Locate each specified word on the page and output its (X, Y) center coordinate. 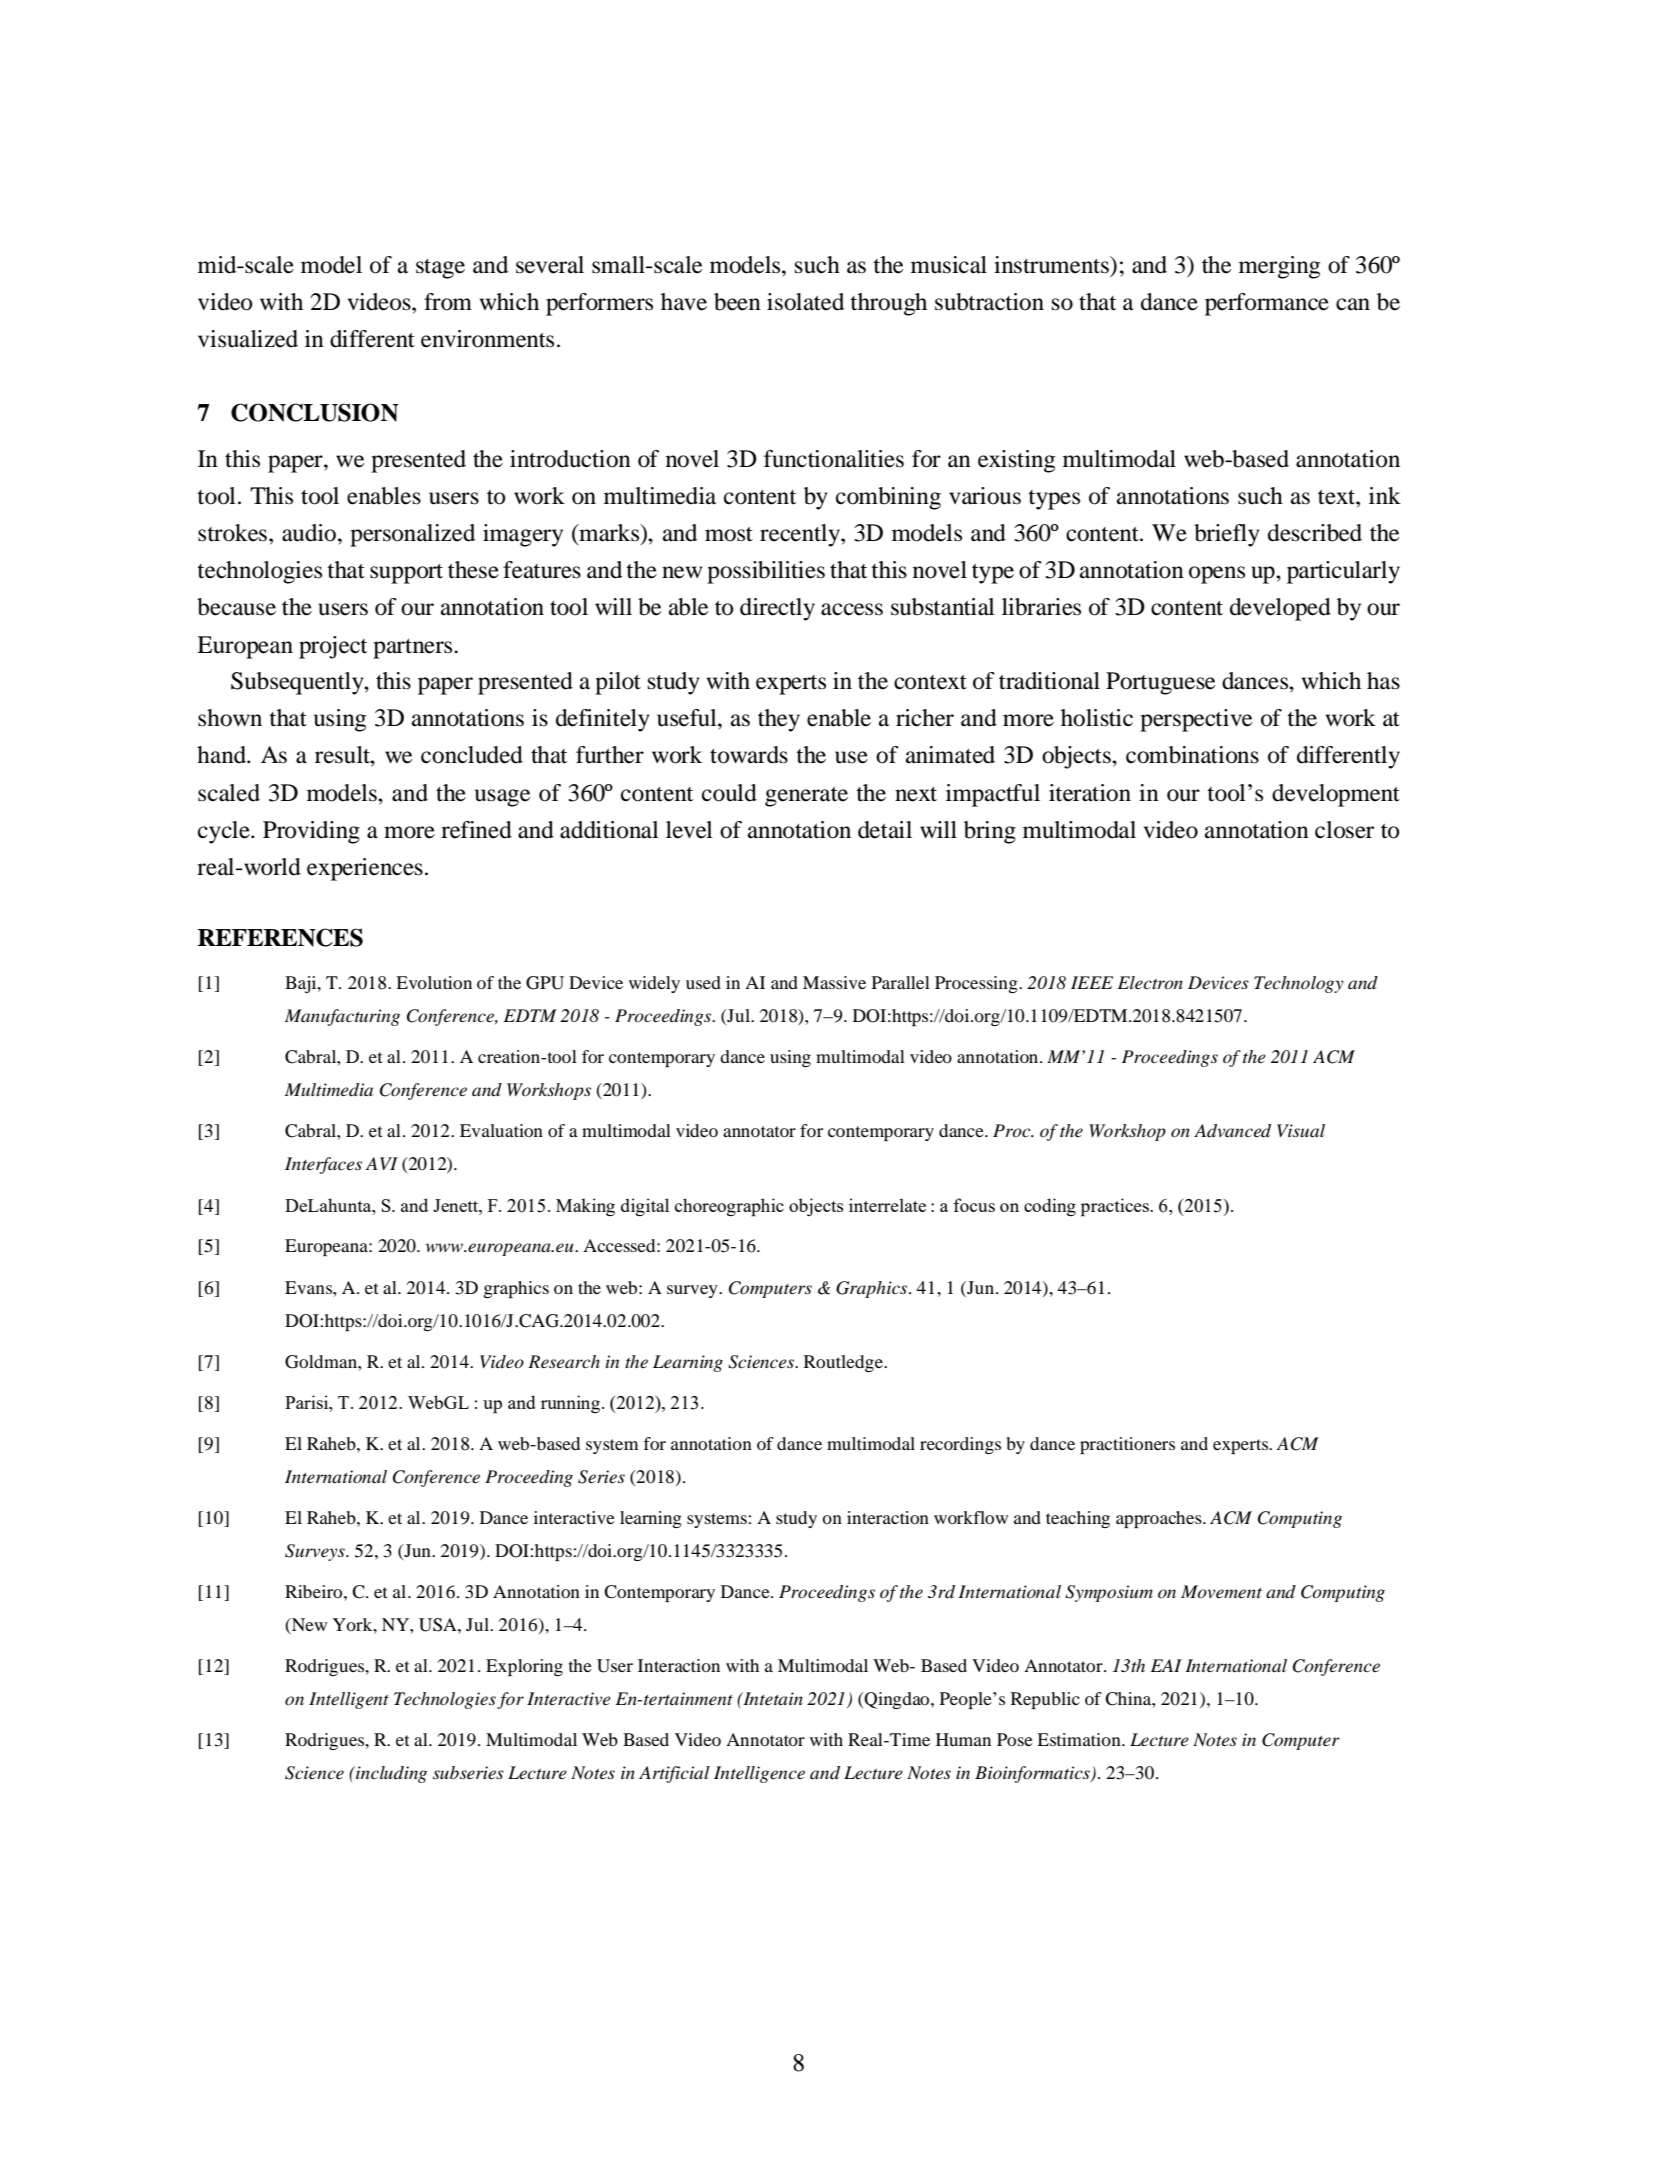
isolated (805, 302)
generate (806, 797)
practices (1116, 1207)
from (448, 302)
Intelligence (759, 1774)
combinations (1192, 755)
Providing (311, 832)
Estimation (1080, 1739)
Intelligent (349, 1700)
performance (1267, 304)
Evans (309, 1287)
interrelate (887, 1205)
